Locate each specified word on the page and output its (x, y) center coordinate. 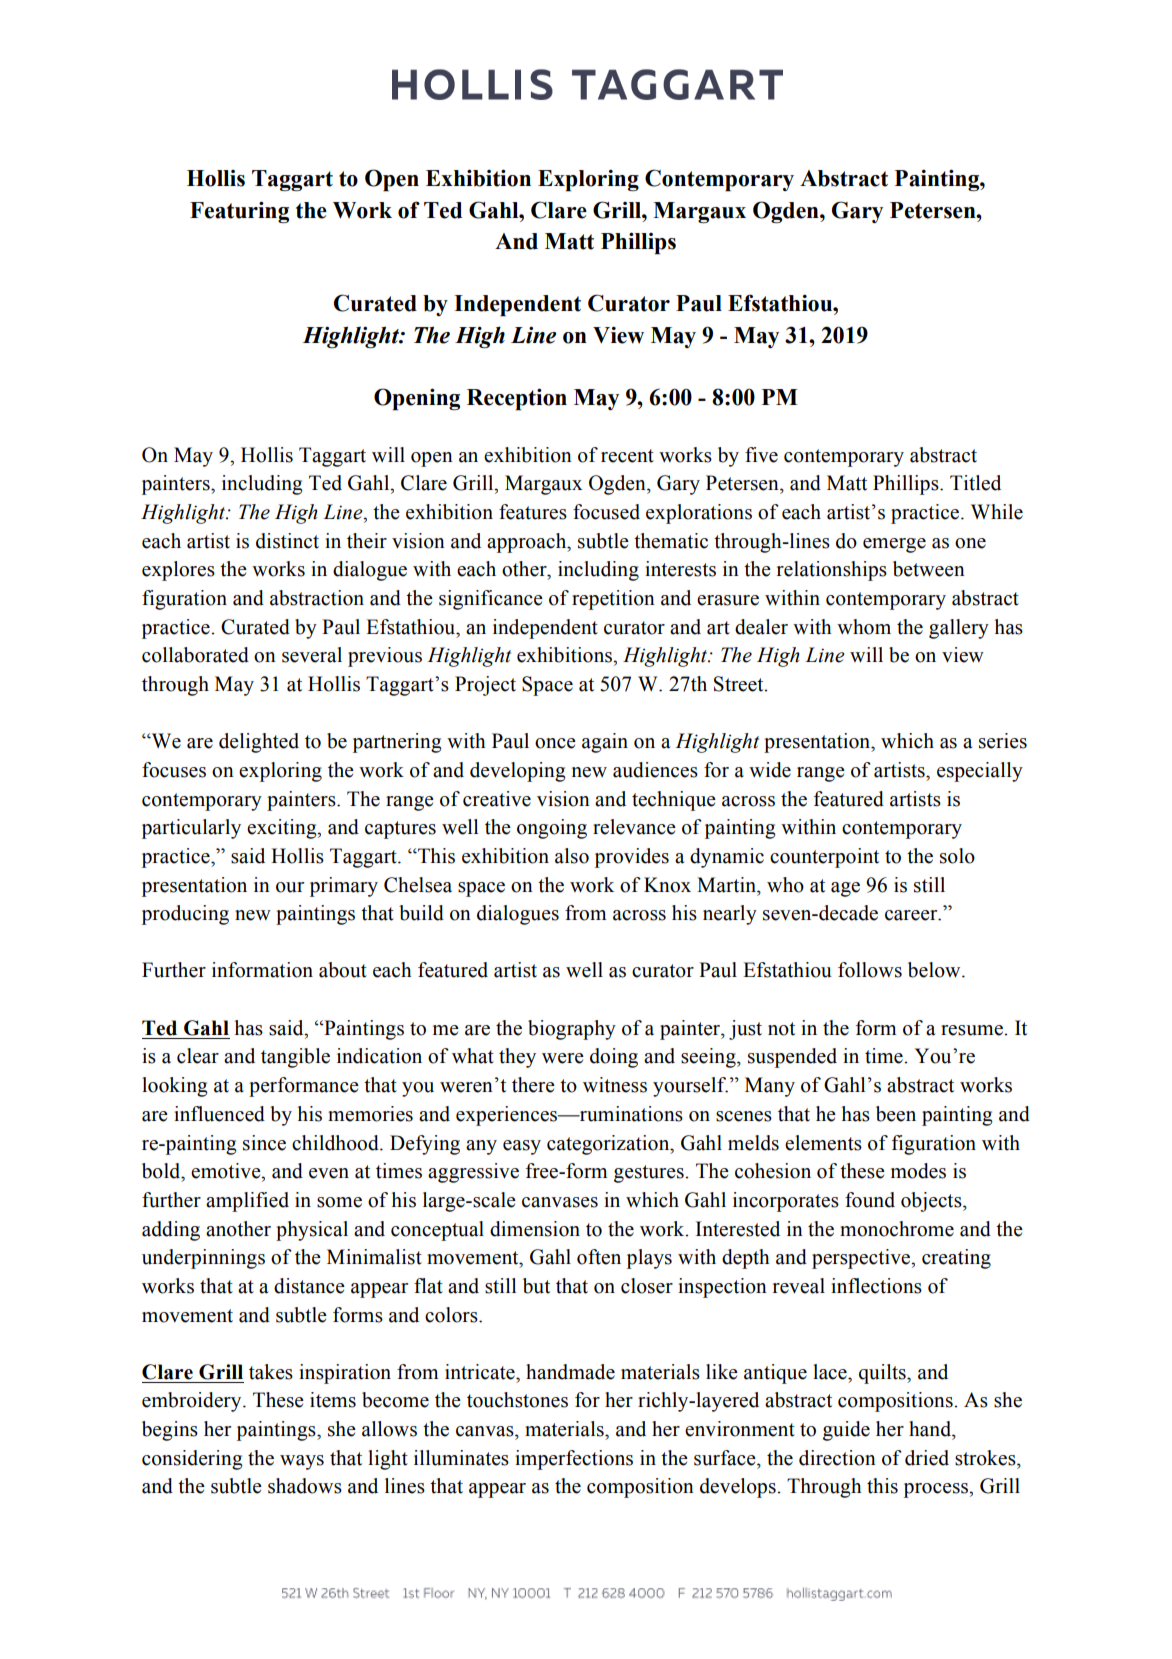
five (761, 455)
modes (918, 1171)
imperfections (574, 1460)
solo (957, 856)
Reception (517, 399)
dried (927, 1458)
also (572, 856)
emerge (894, 545)
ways (302, 1462)
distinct (287, 541)
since (264, 1143)
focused (606, 512)
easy (522, 1147)
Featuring (239, 212)
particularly (191, 829)
